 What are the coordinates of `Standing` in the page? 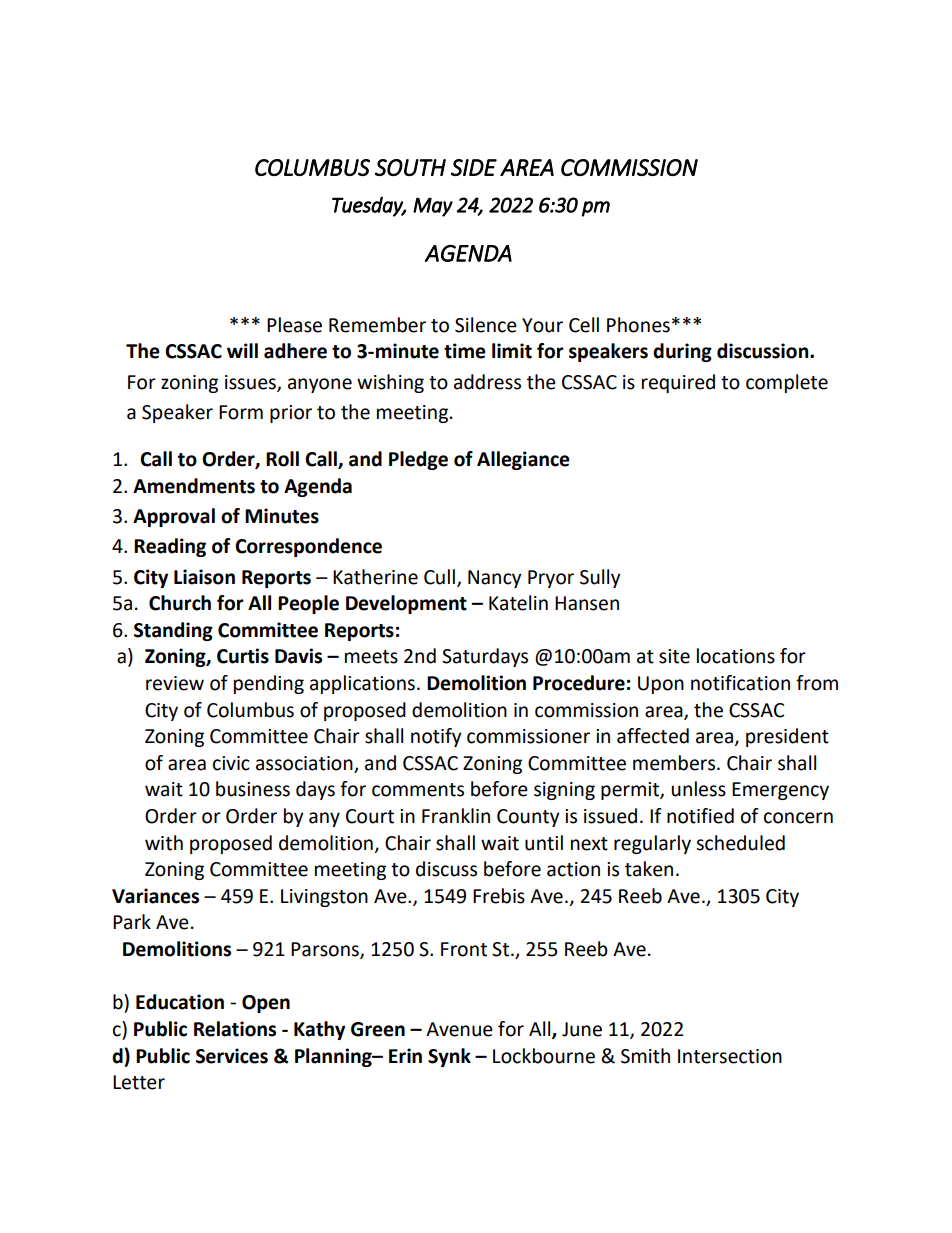 It's located at (173, 631).
